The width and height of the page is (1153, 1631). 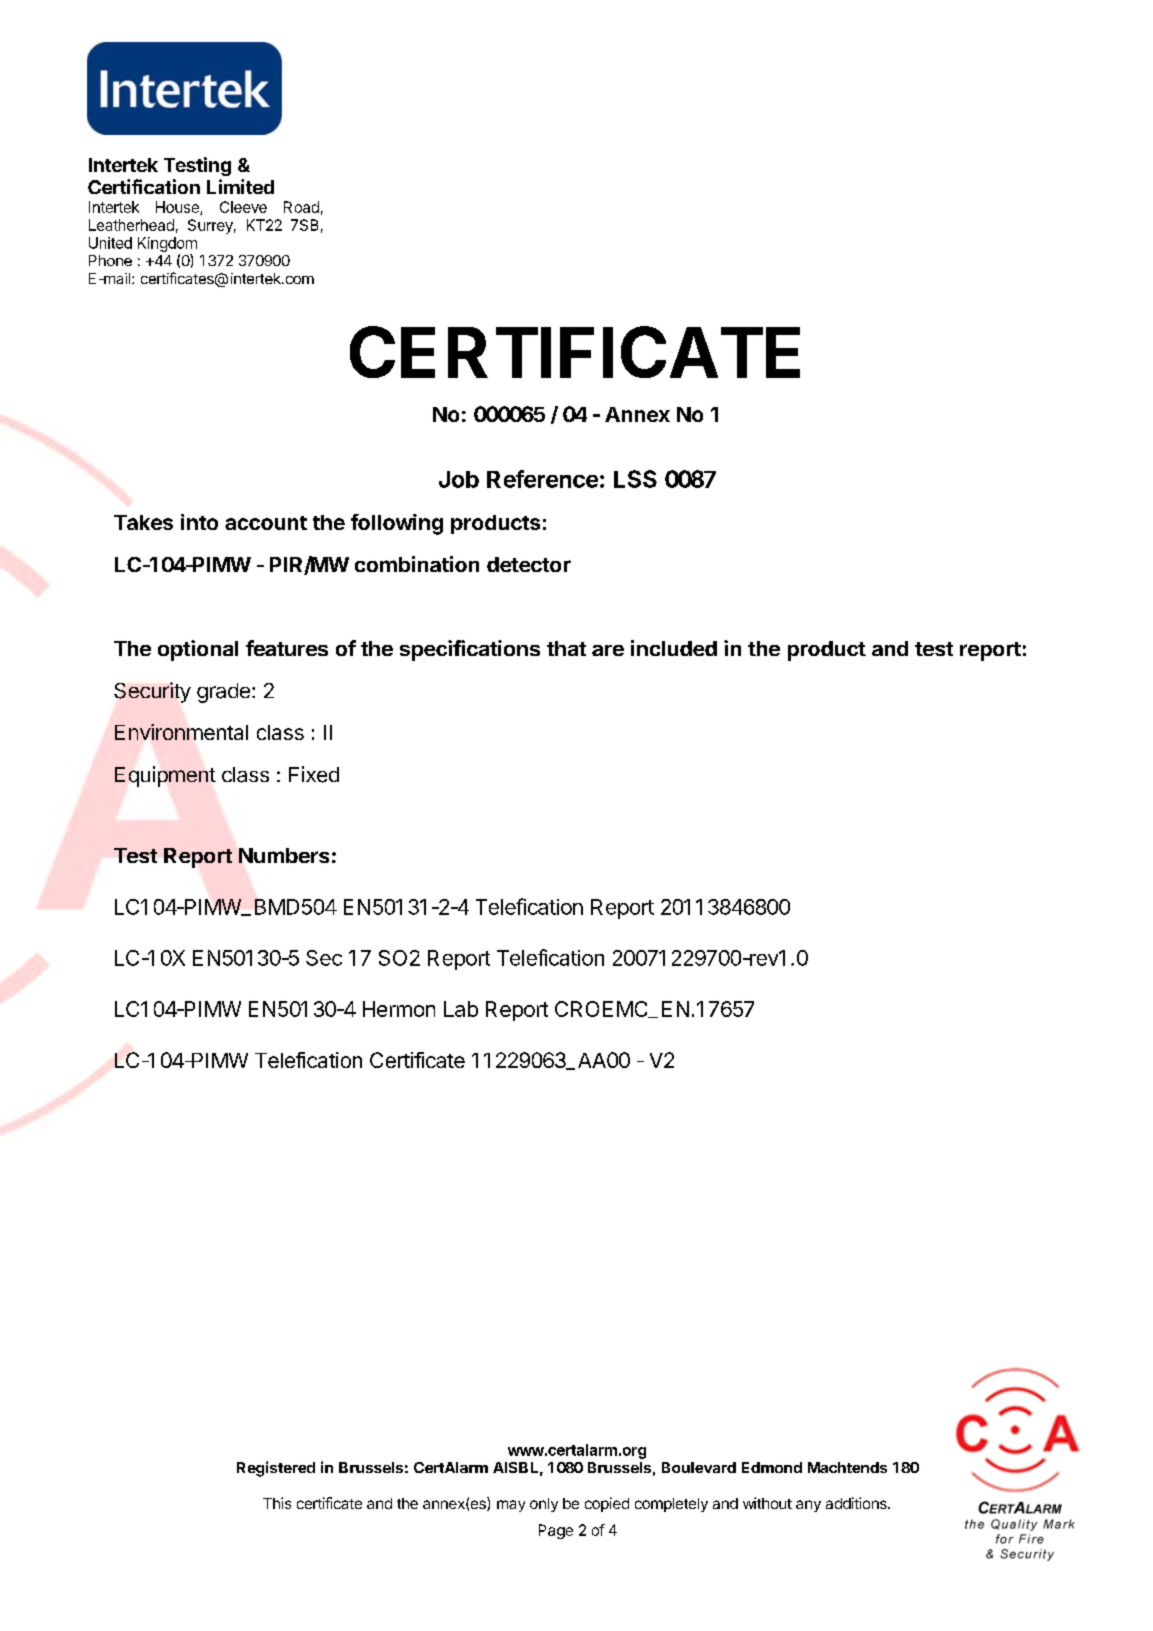 What do you see at coordinates (301, 207) in the page?
I see `Road` at bounding box center [301, 207].
